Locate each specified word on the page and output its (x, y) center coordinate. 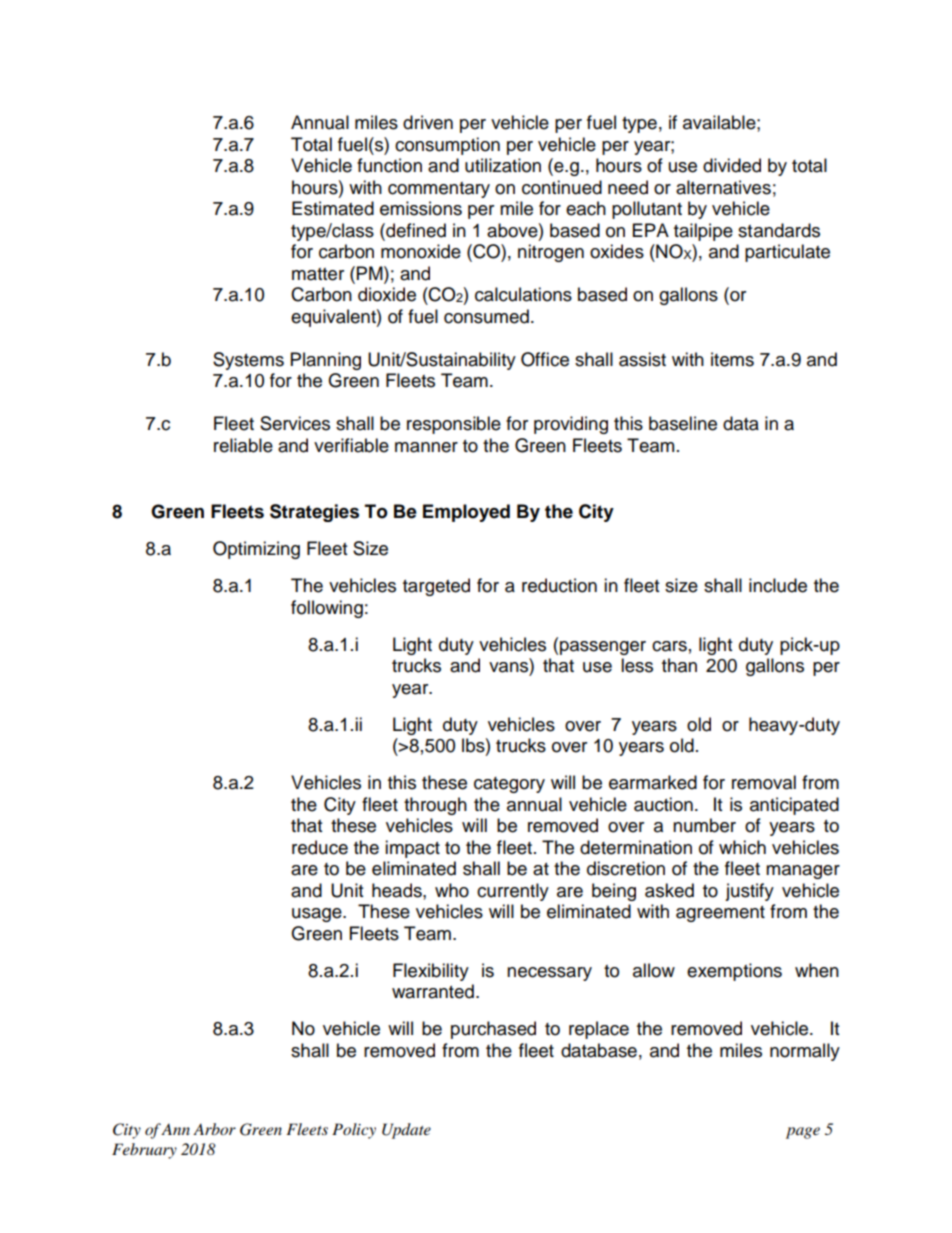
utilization (503, 165)
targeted (436, 587)
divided (732, 165)
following (327, 609)
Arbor (214, 1129)
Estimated (333, 208)
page (803, 1133)
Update (406, 1131)
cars (669, 646)
